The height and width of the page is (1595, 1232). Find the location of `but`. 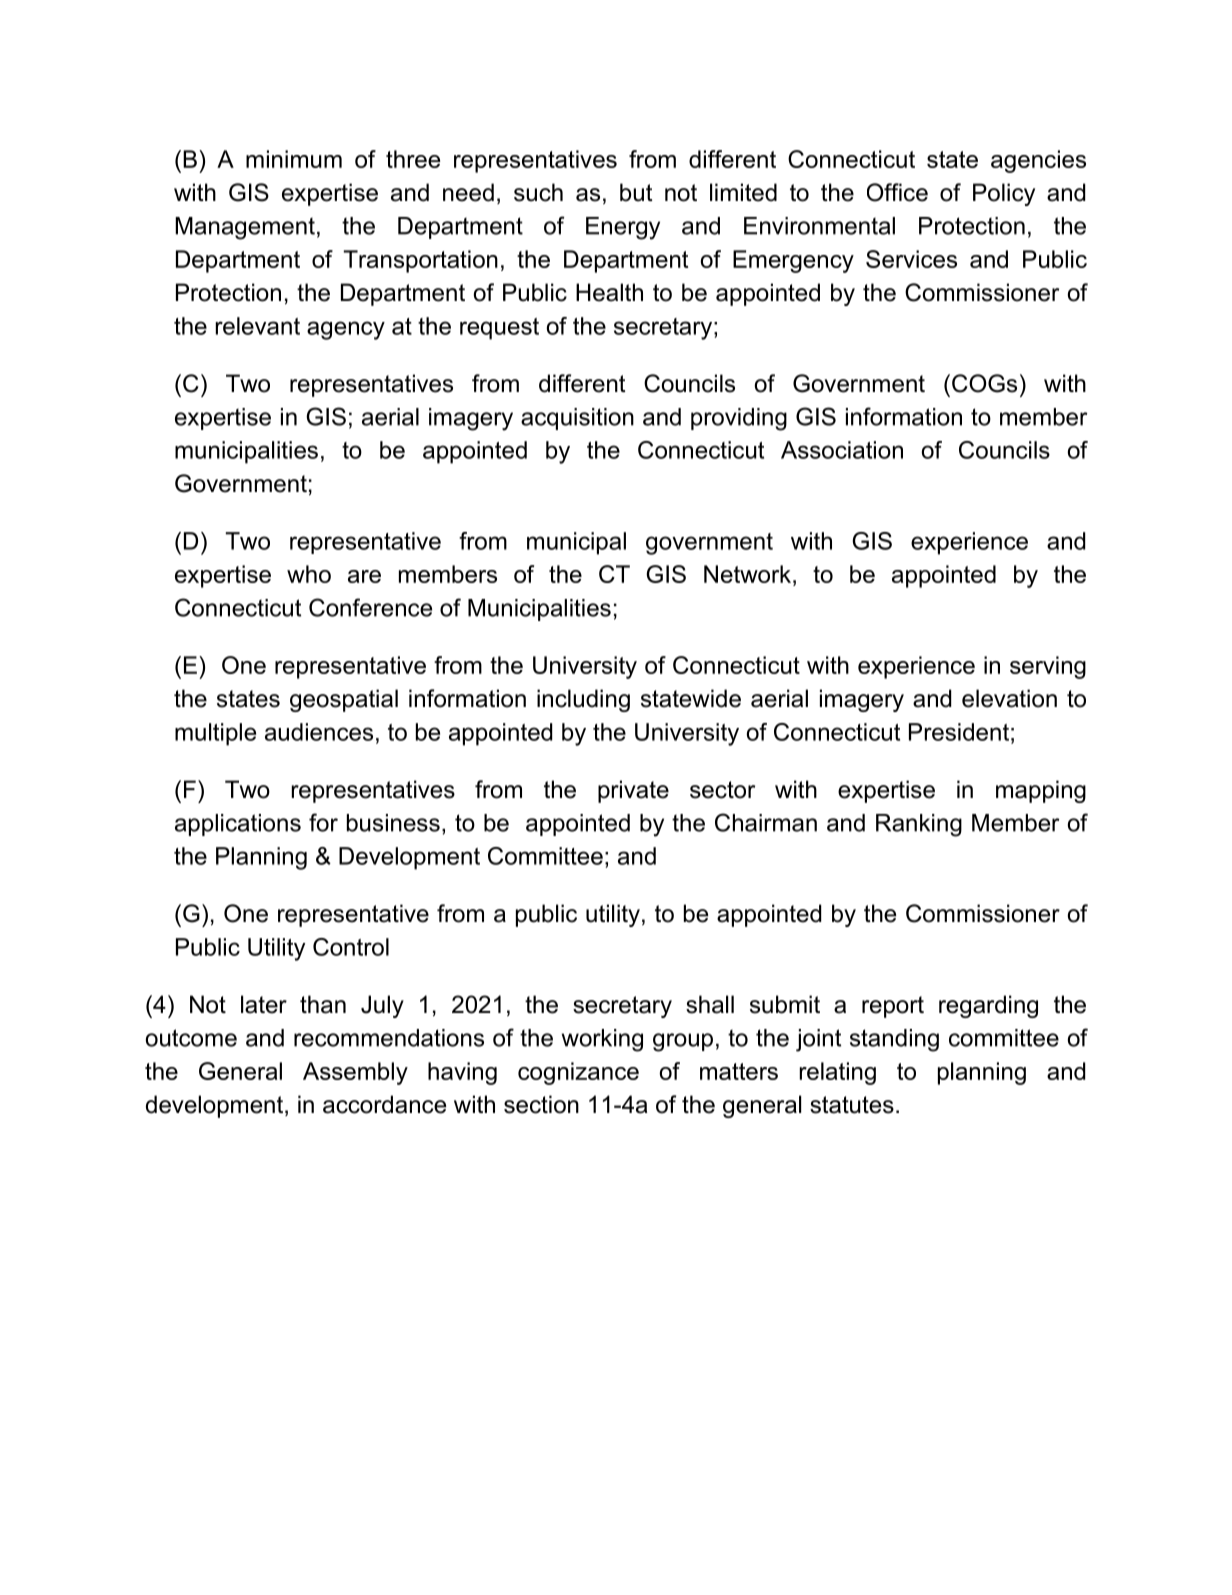

but is located at coordinates (636, 192).
